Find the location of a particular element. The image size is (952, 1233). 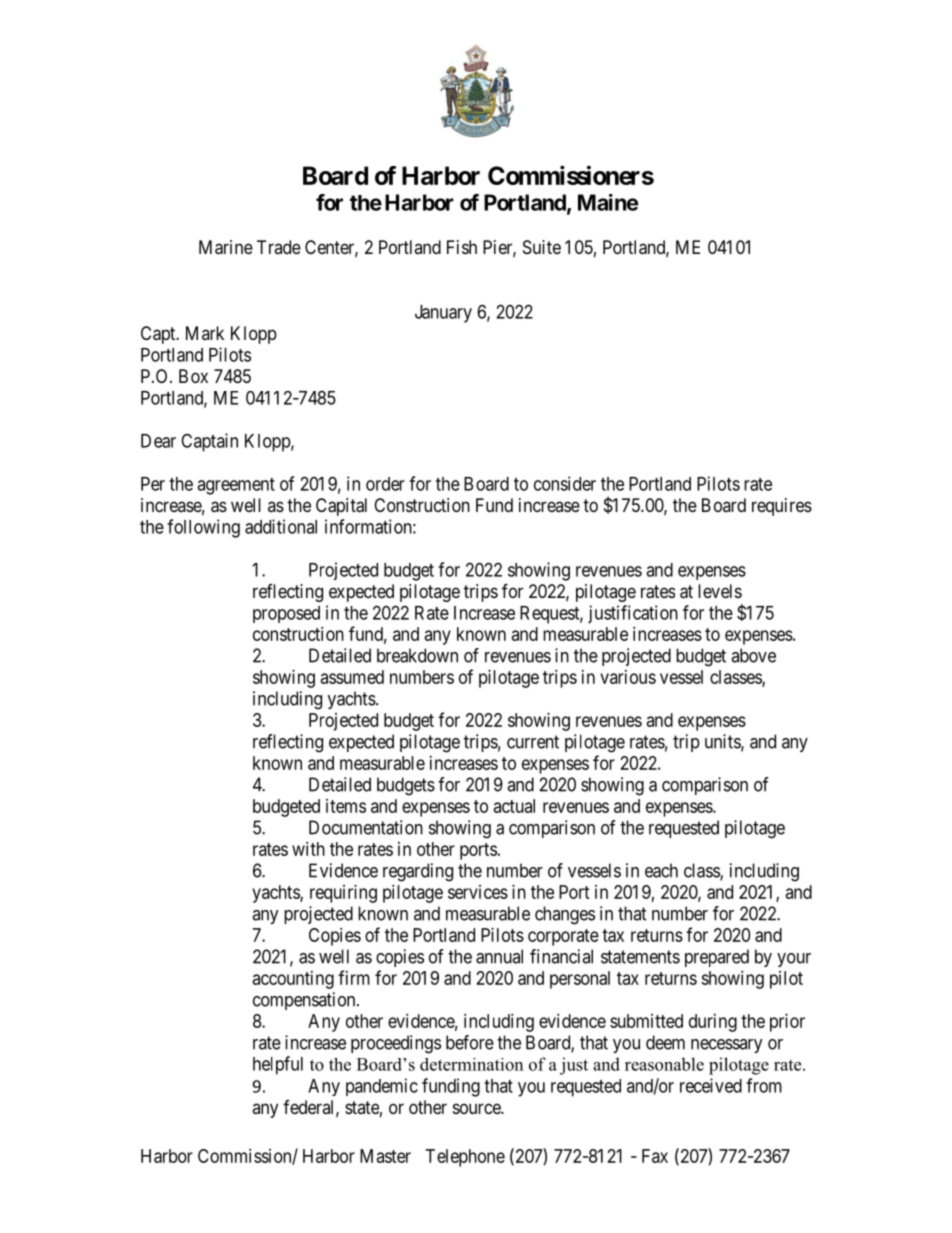

Suite is located at coordinates (542, 247).
